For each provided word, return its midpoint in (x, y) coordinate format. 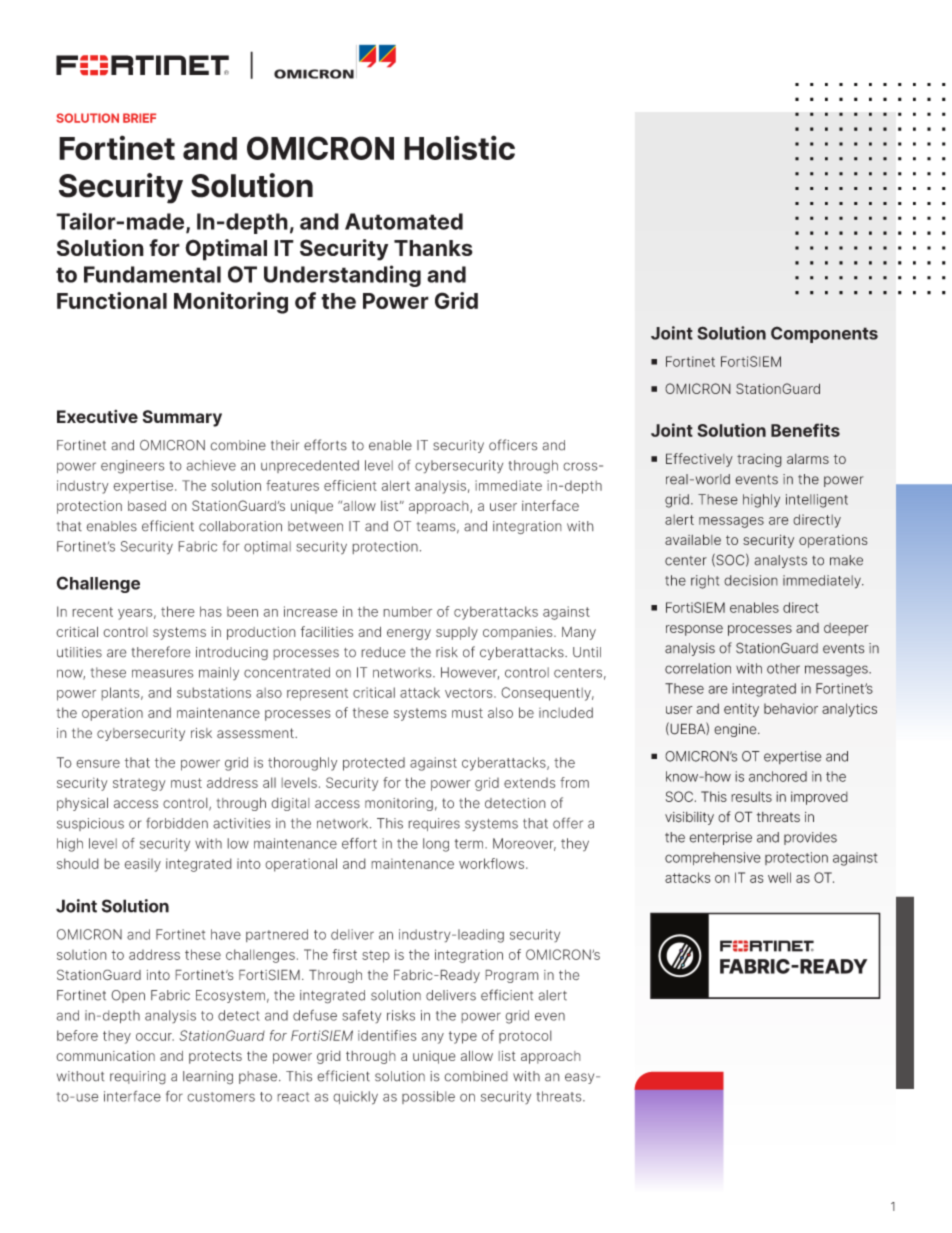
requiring (137, 1077)
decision (751, 580)
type (463, 1037)
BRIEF (139, 118)
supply (457, 633)
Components (824, 334)
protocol (525, 1036)
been (242, 612)
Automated (404, 221)
